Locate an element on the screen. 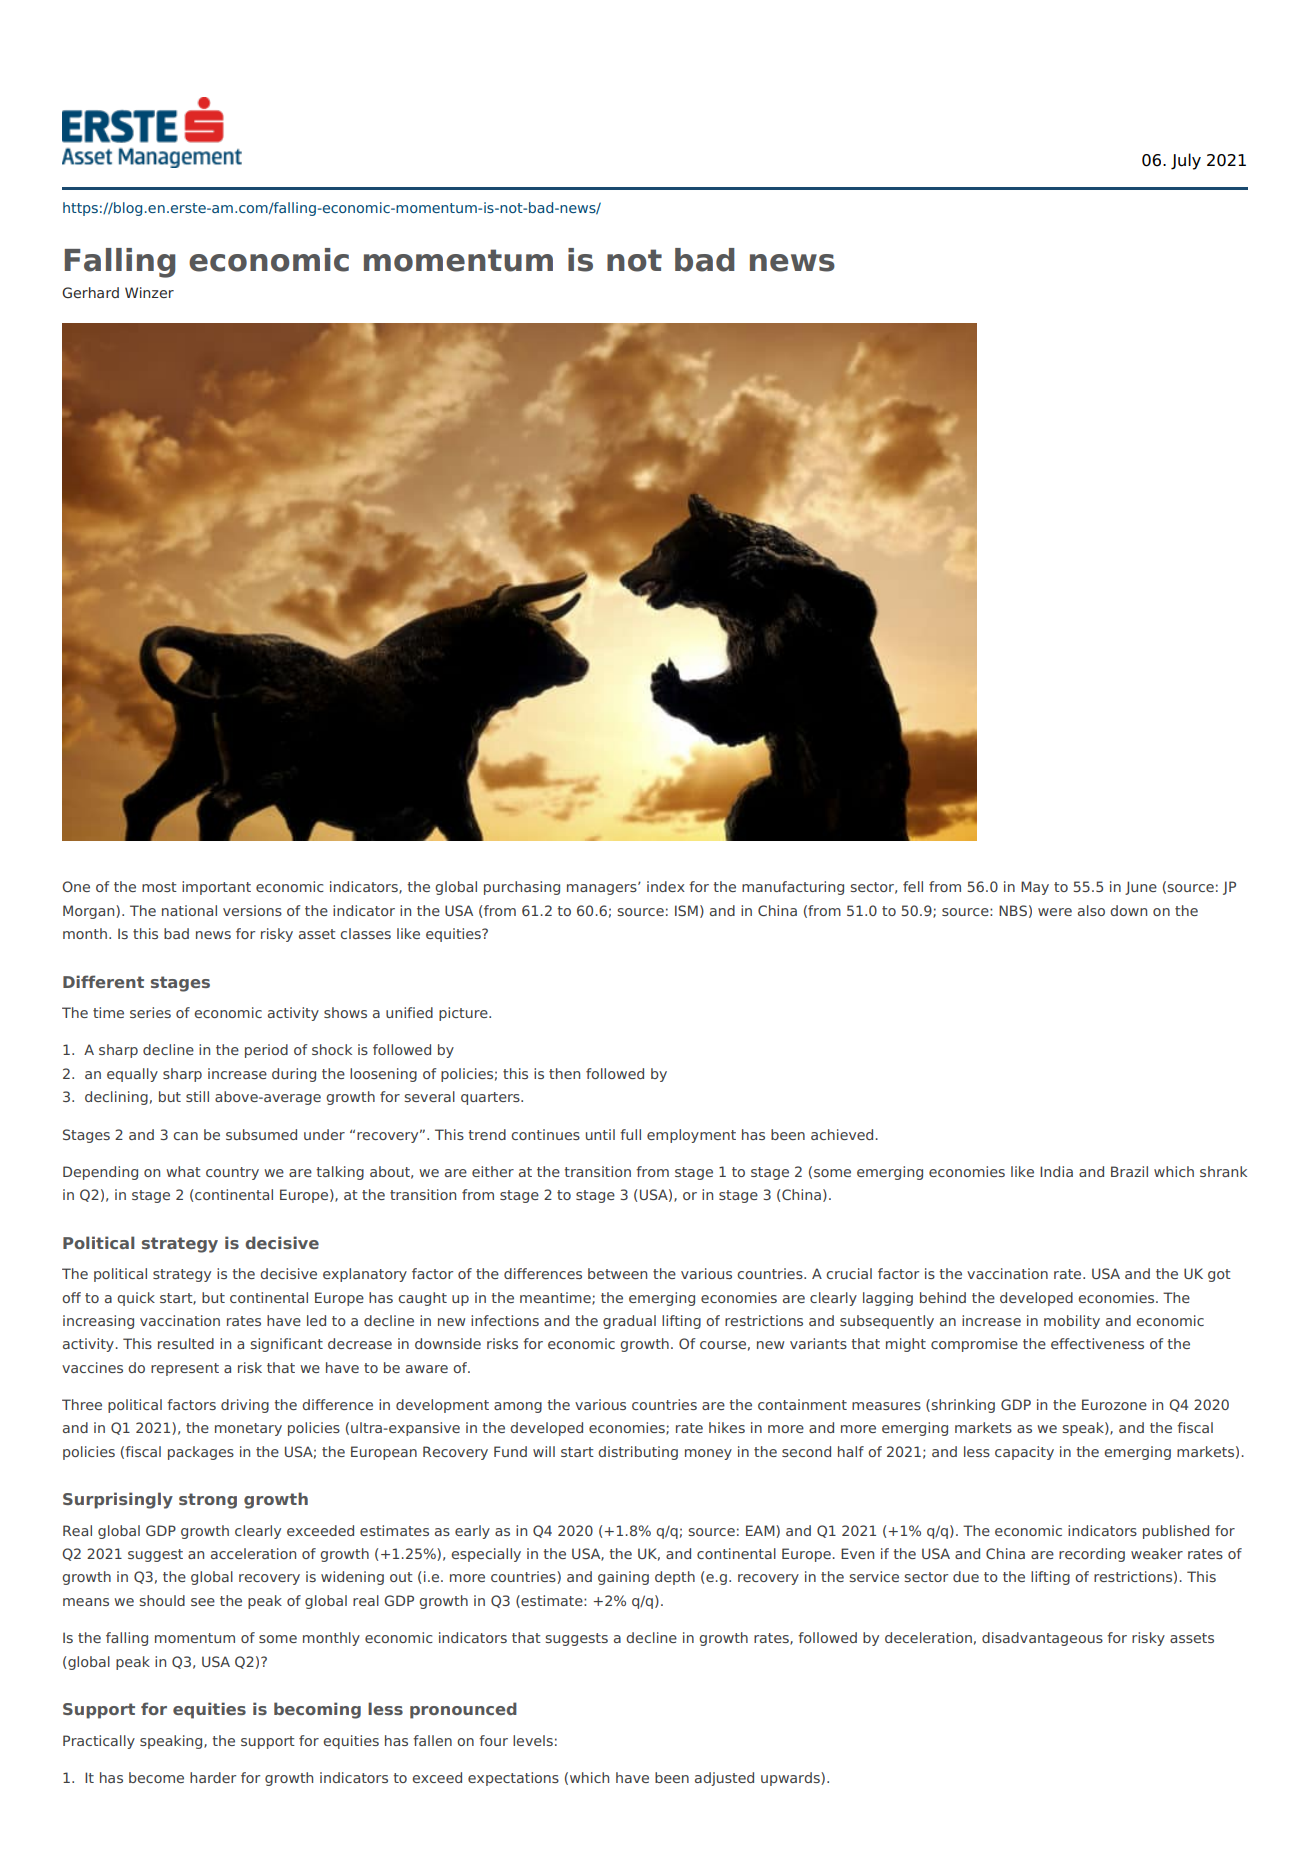 The width and height of the screenshot is (1310, 1854). harder is located at coordinates (213, 1777).
